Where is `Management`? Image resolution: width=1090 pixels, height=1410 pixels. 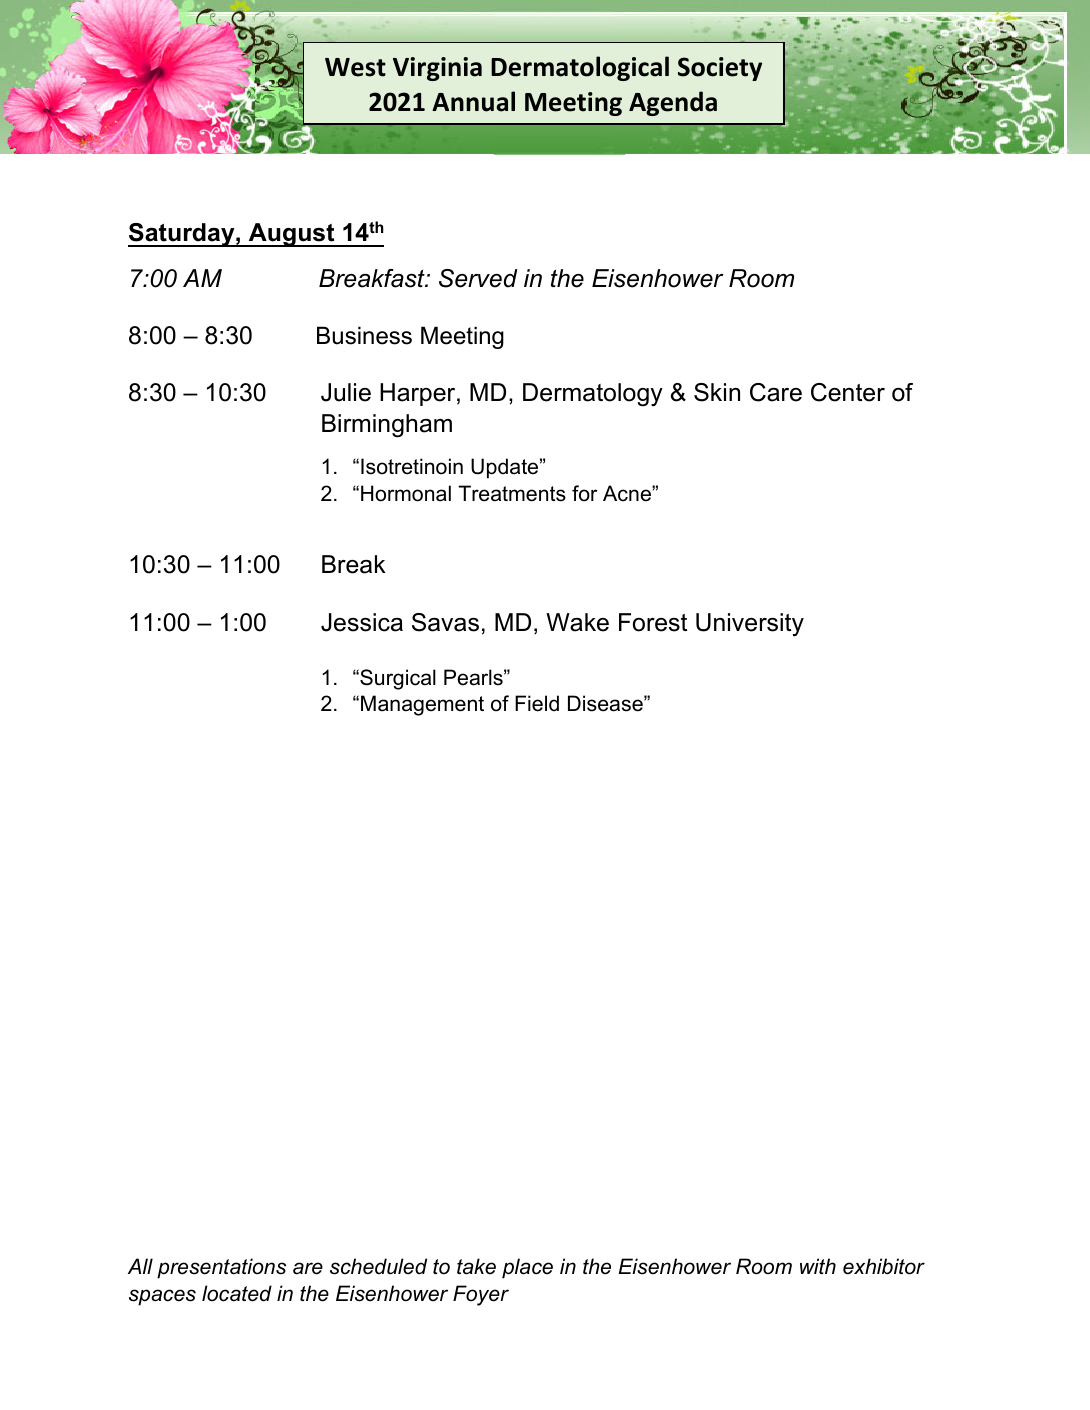
Management is located at coordinates (422, 705).
